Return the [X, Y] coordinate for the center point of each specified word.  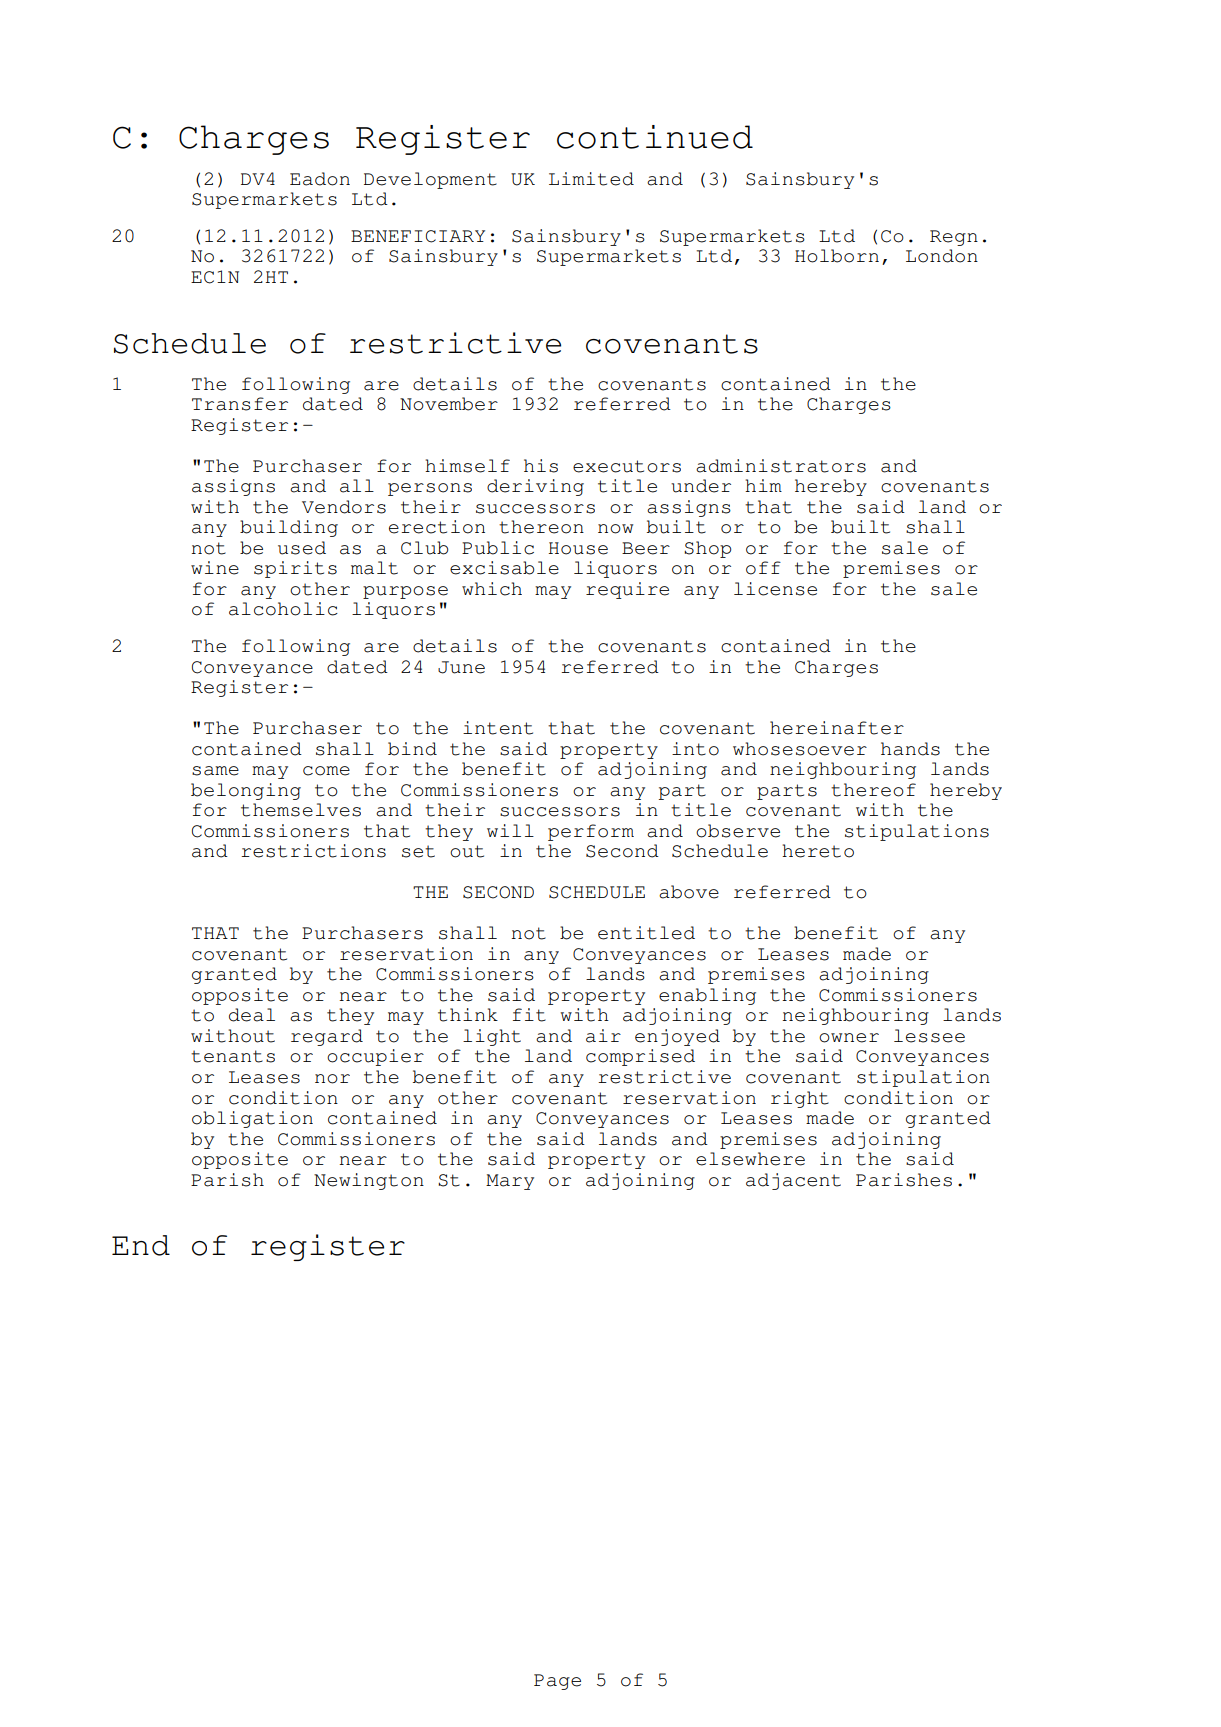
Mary [510, 1182]
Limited [591, 179]
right [800, 1099]
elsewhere [750, 1159]
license [775, 589]
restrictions [313, 851]
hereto [818, 851]
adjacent [793, 1181]
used [302, 548]
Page [557, 1682]
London [942, 256]
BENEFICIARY [418, 236]
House [578, 548]
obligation [252, 1119]
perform [591, 832]
